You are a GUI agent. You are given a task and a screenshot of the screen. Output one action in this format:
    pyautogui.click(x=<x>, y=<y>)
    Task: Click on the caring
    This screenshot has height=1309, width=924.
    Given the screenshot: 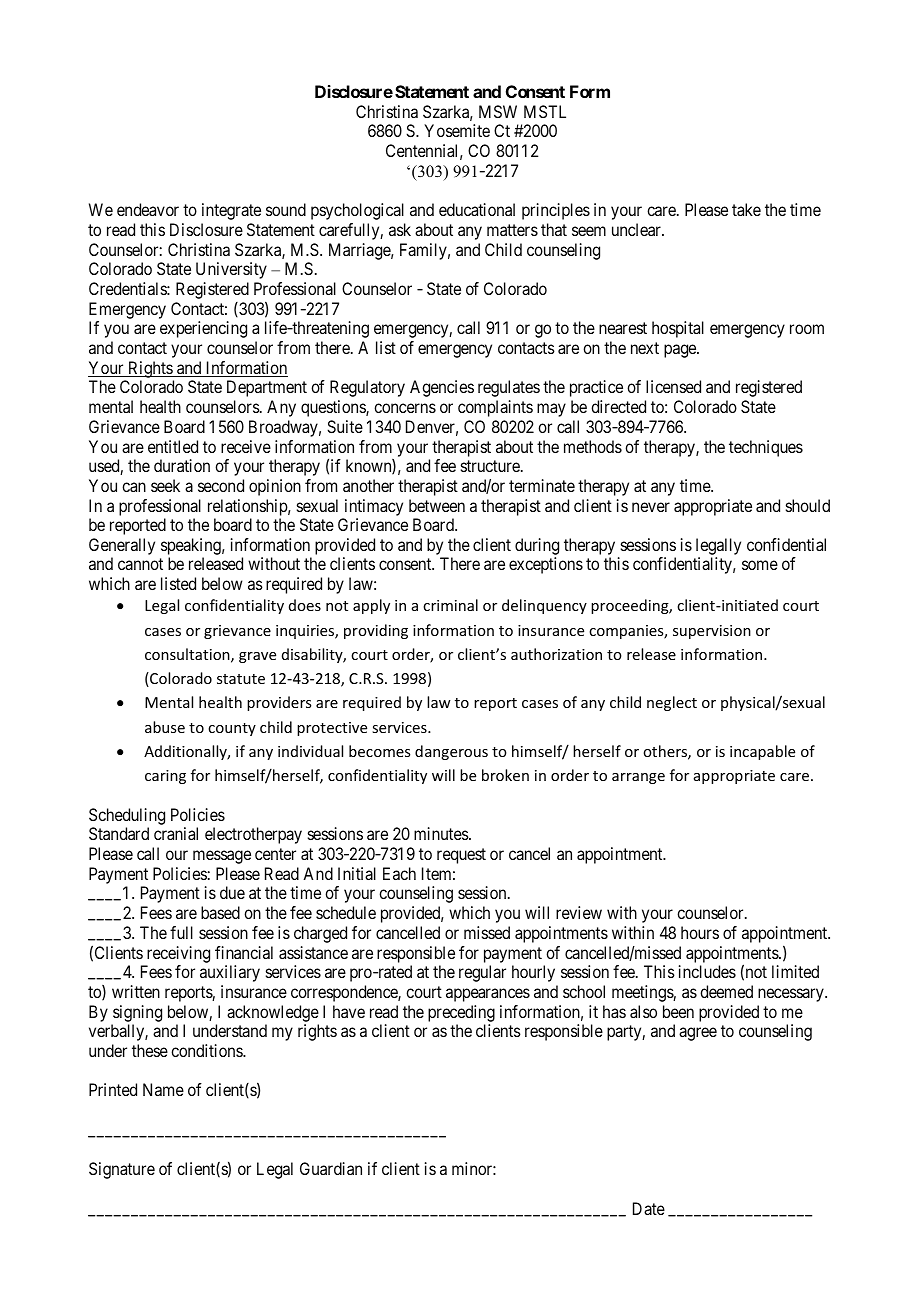 What is the action you would take?
    pyautogui.click(x=165, y=777)
